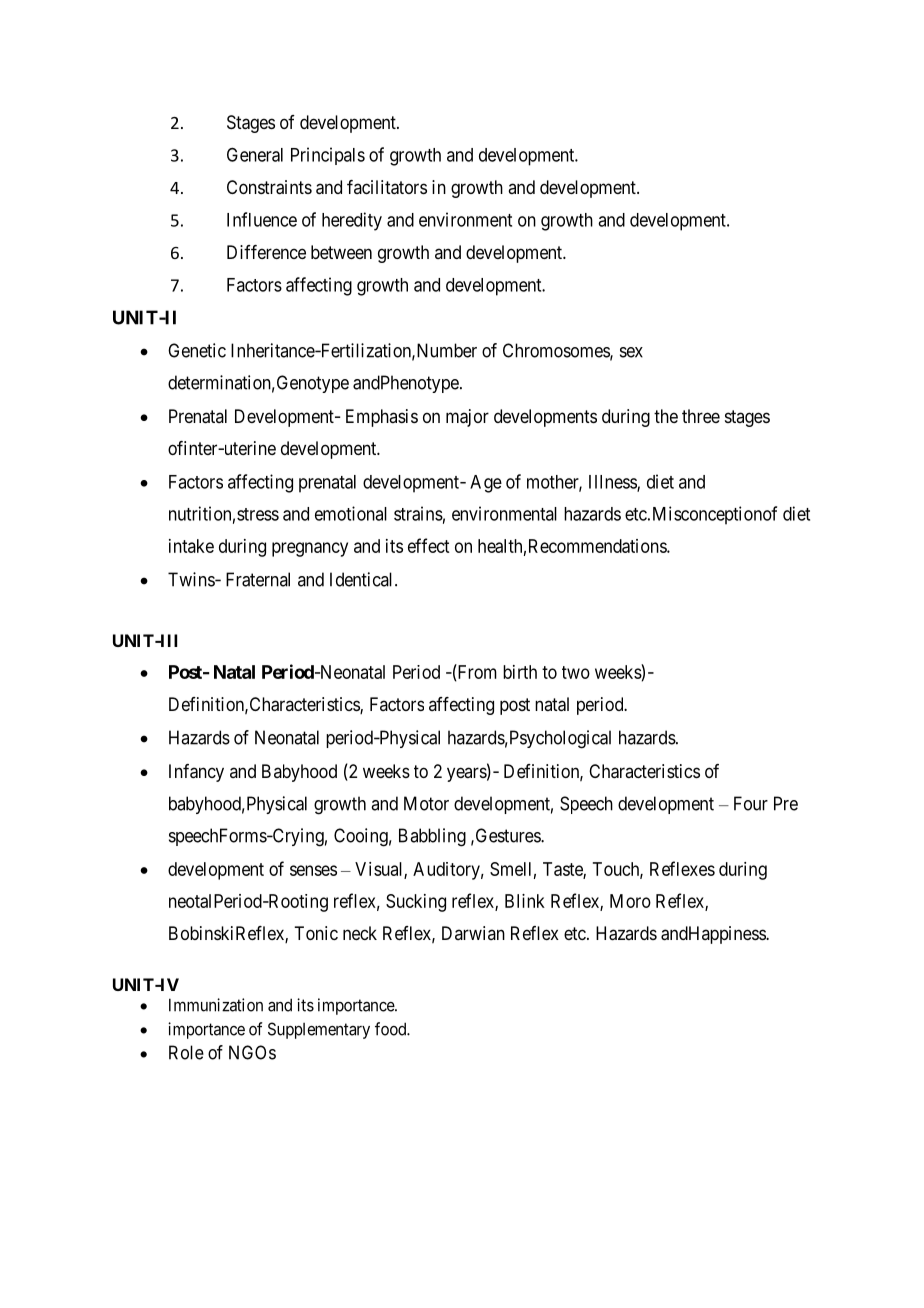  Describe the element at coordinates (631, 352) in the image. I see `sex` at that location.
